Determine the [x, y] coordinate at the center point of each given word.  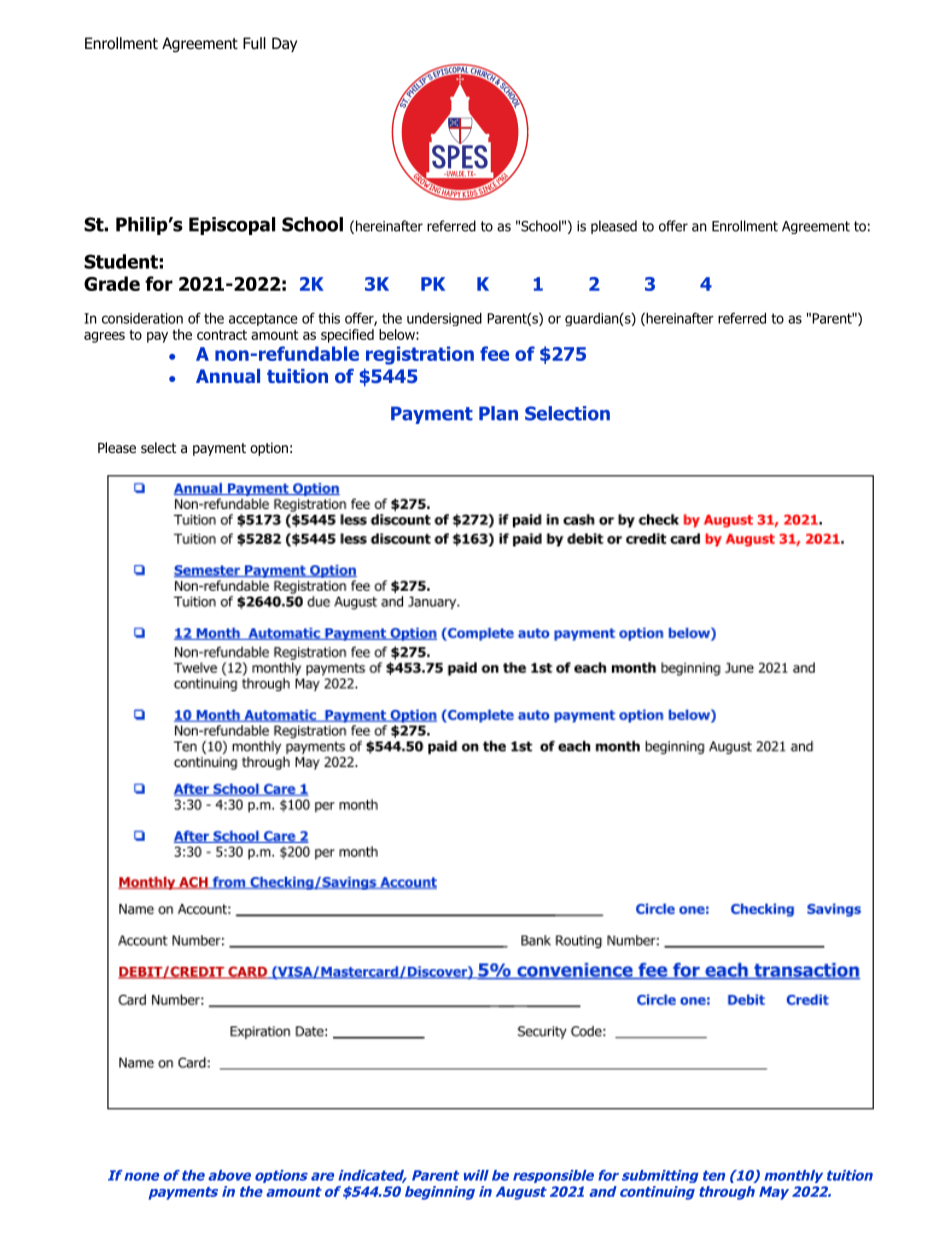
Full [254, 43]
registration [420, 355]
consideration [142, 318]
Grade [112, 283]
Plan [498, 413]
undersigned [444, 319]
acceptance [263, 319]
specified [347, 336]
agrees [104, 337]
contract [222, 335]
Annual [228, 376]
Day [284, 44]
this [329, 318]
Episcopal [232, 226]
